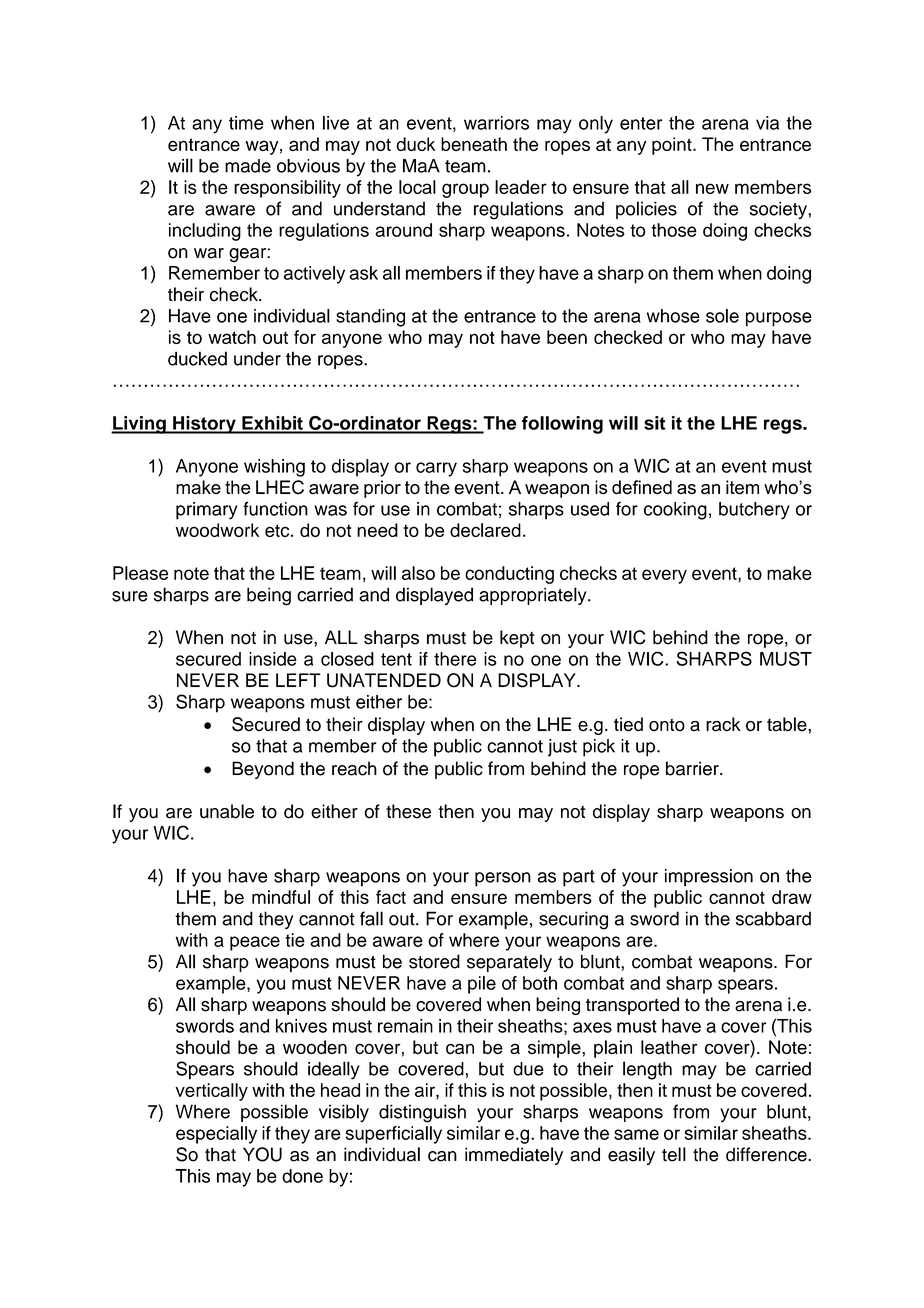 The width and height of the document is (924, 1308). I want to click on rack, so click(723, 724).
